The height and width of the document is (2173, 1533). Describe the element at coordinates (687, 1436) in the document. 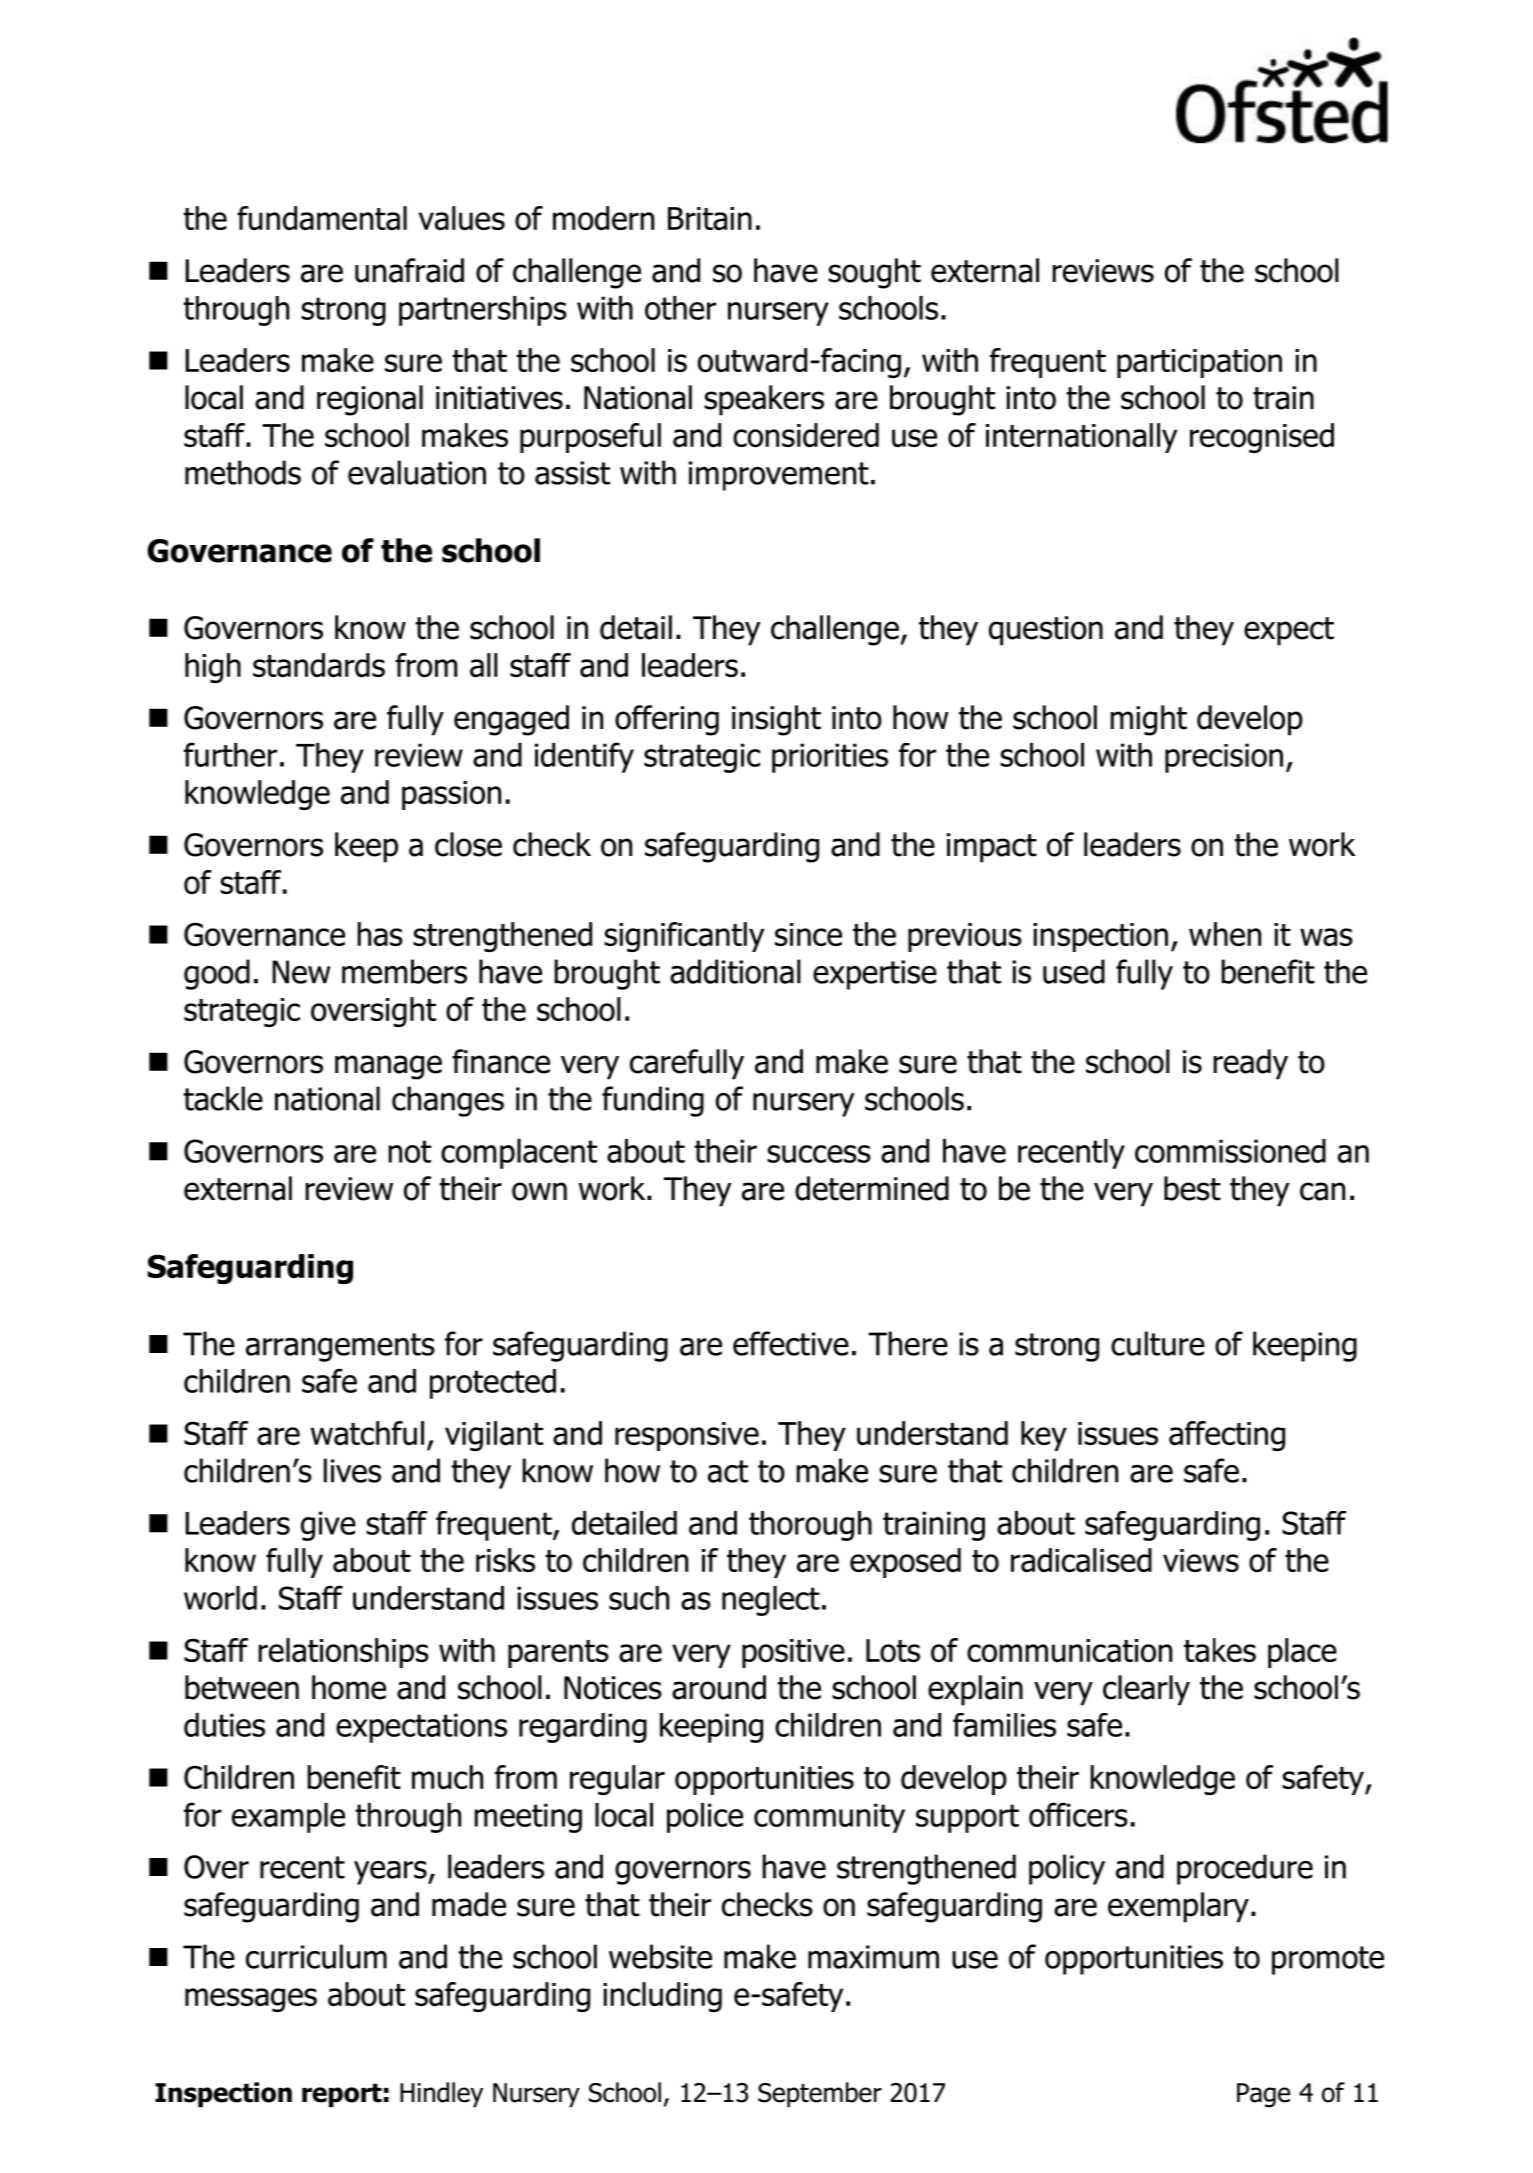

I see `responsive` at that location.
